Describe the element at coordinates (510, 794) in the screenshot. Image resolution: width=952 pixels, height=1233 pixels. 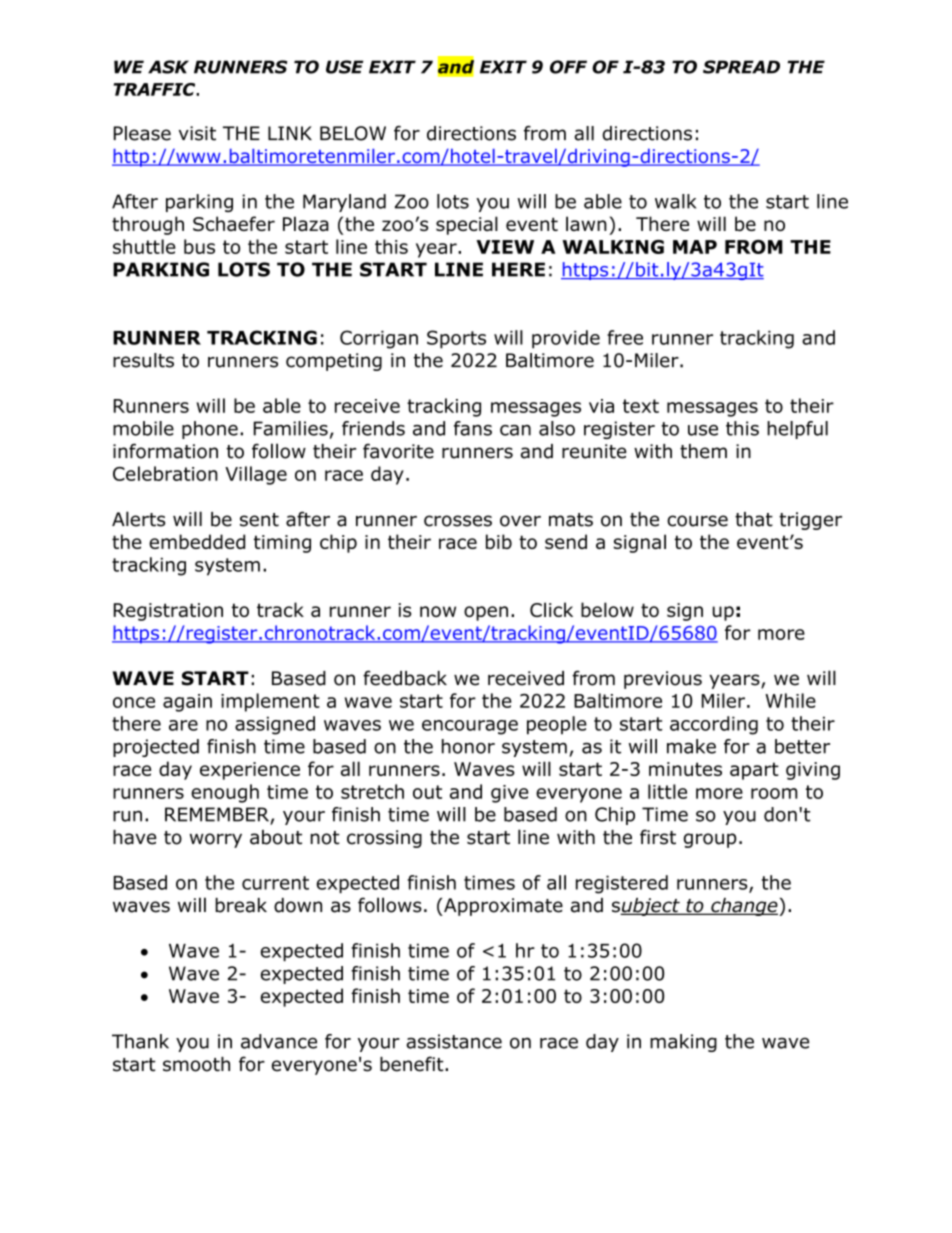
I see `give` at that location.
